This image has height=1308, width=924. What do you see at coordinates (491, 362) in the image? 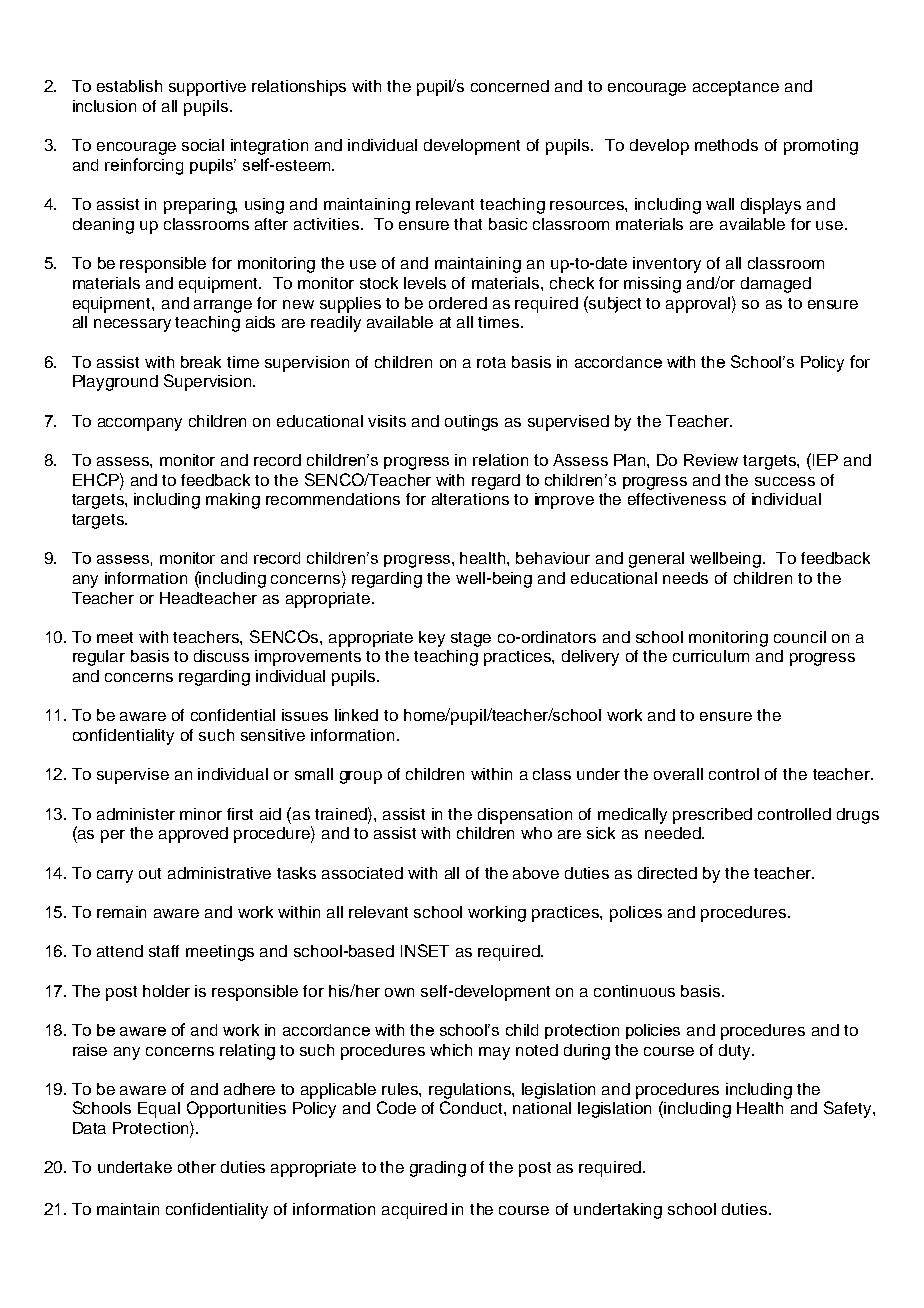
I see `rota` at bounding box center [491, 362].
